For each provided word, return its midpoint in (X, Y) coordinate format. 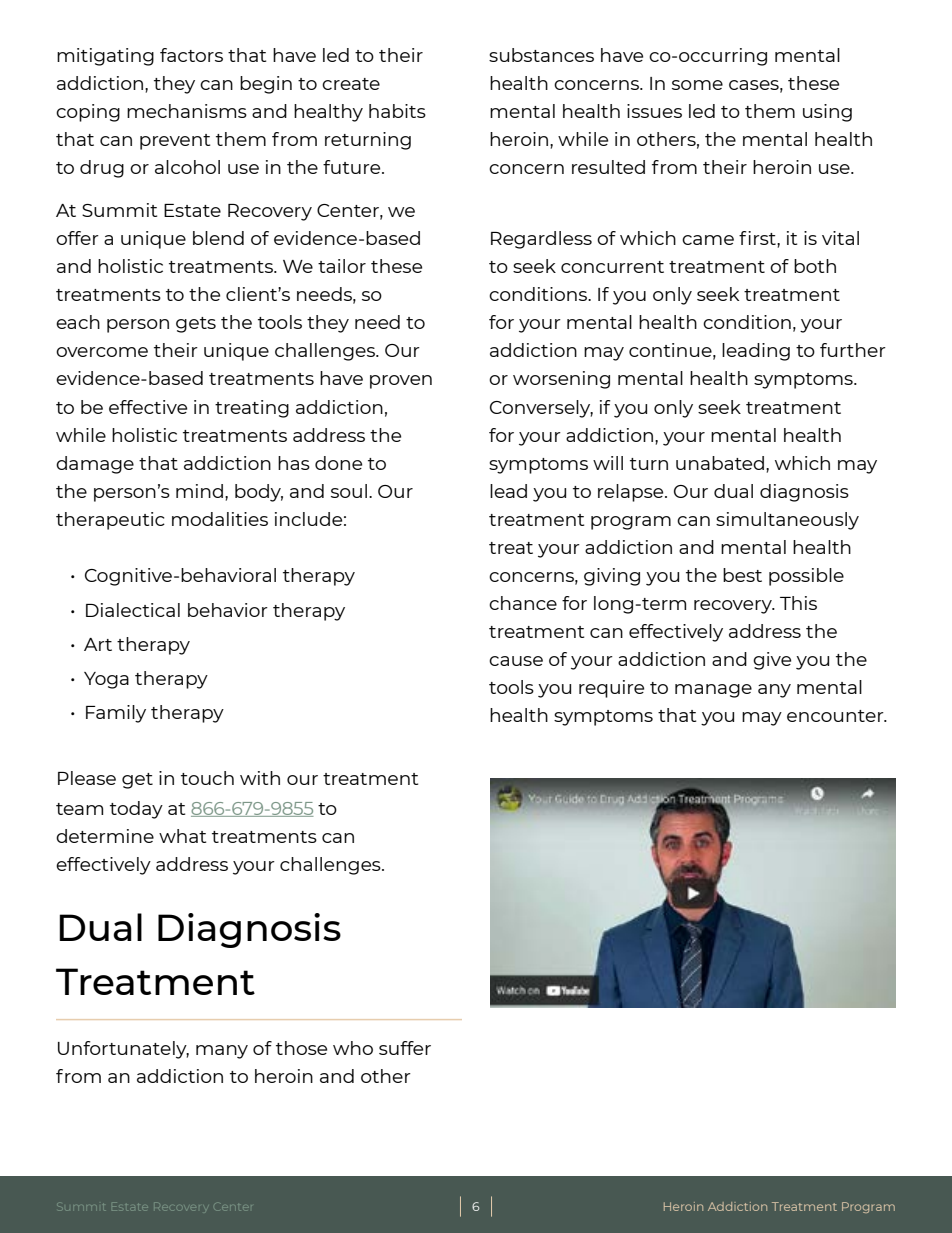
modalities (220, 519)
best (742, 575)
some (697, 85)
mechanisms (187, 111)
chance (523, 603)
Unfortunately (123, 1050)
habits (397, 111)
